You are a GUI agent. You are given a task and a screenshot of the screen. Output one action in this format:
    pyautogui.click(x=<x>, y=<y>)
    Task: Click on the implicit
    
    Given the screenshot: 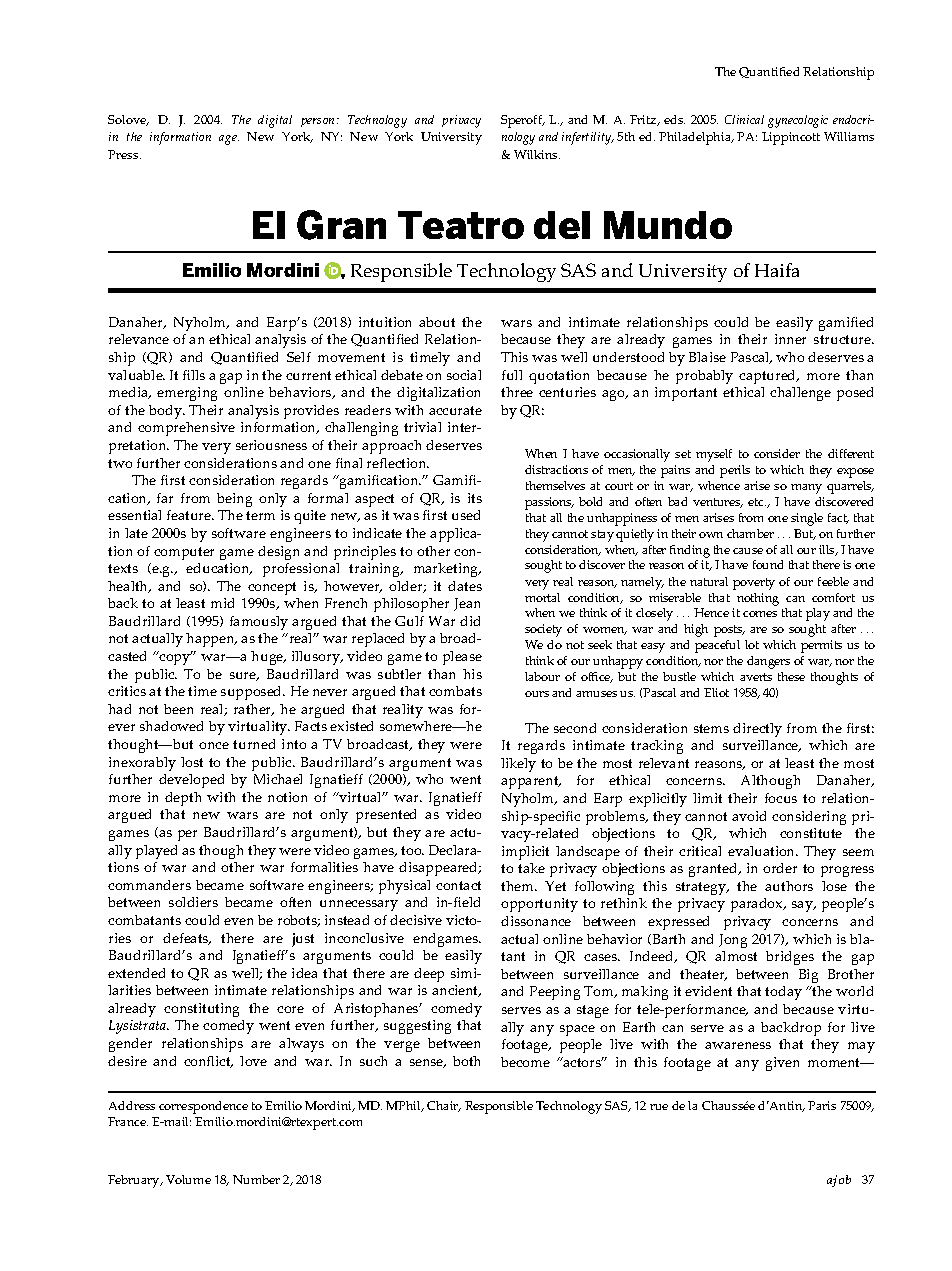 What is the action you would take?
    pyautogui.click(x=525, y=853)
